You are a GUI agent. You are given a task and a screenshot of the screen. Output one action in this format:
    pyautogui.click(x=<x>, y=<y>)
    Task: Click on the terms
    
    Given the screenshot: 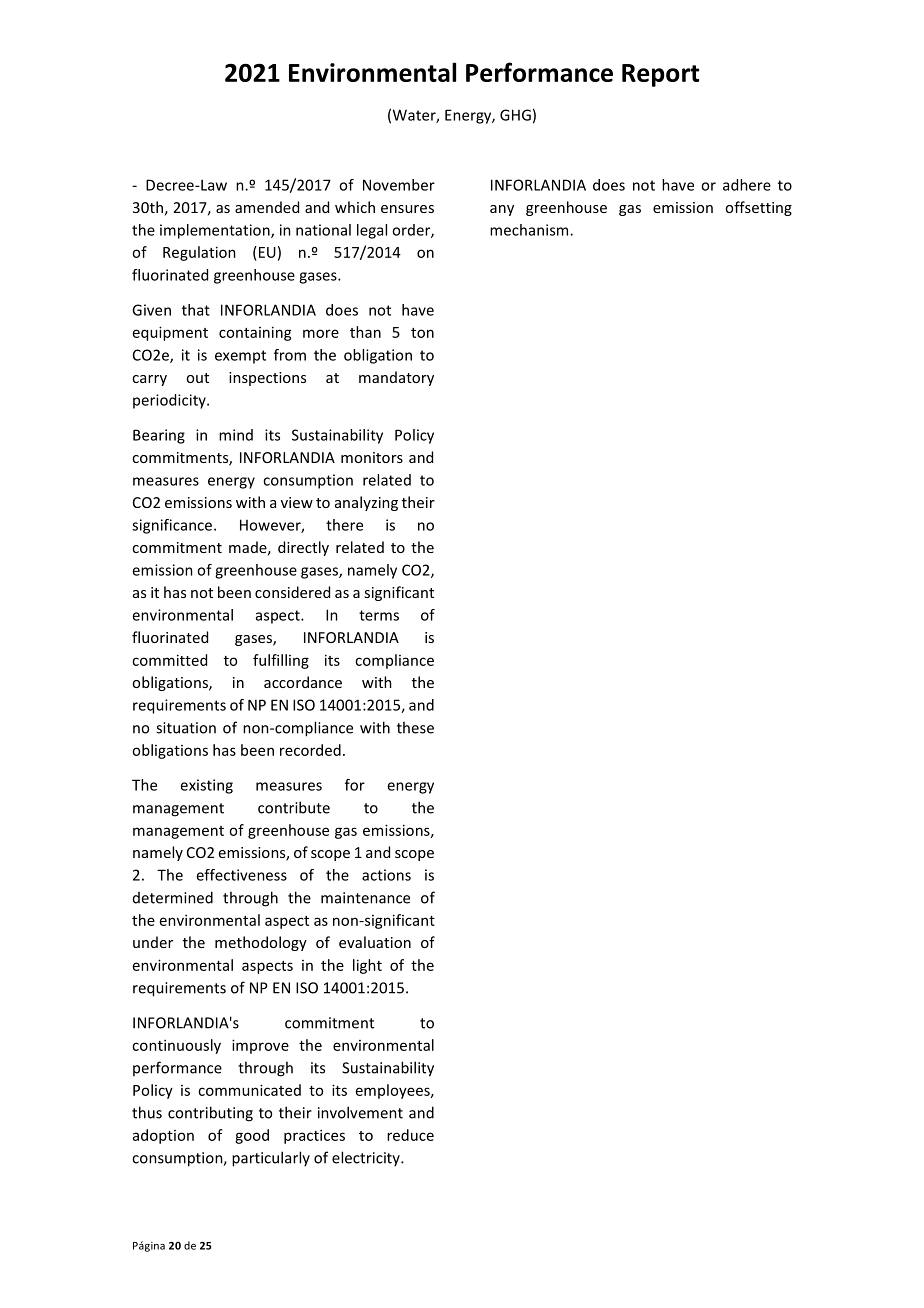 What is the action you would take?
    pyautogui.click(x=379, y=615)
